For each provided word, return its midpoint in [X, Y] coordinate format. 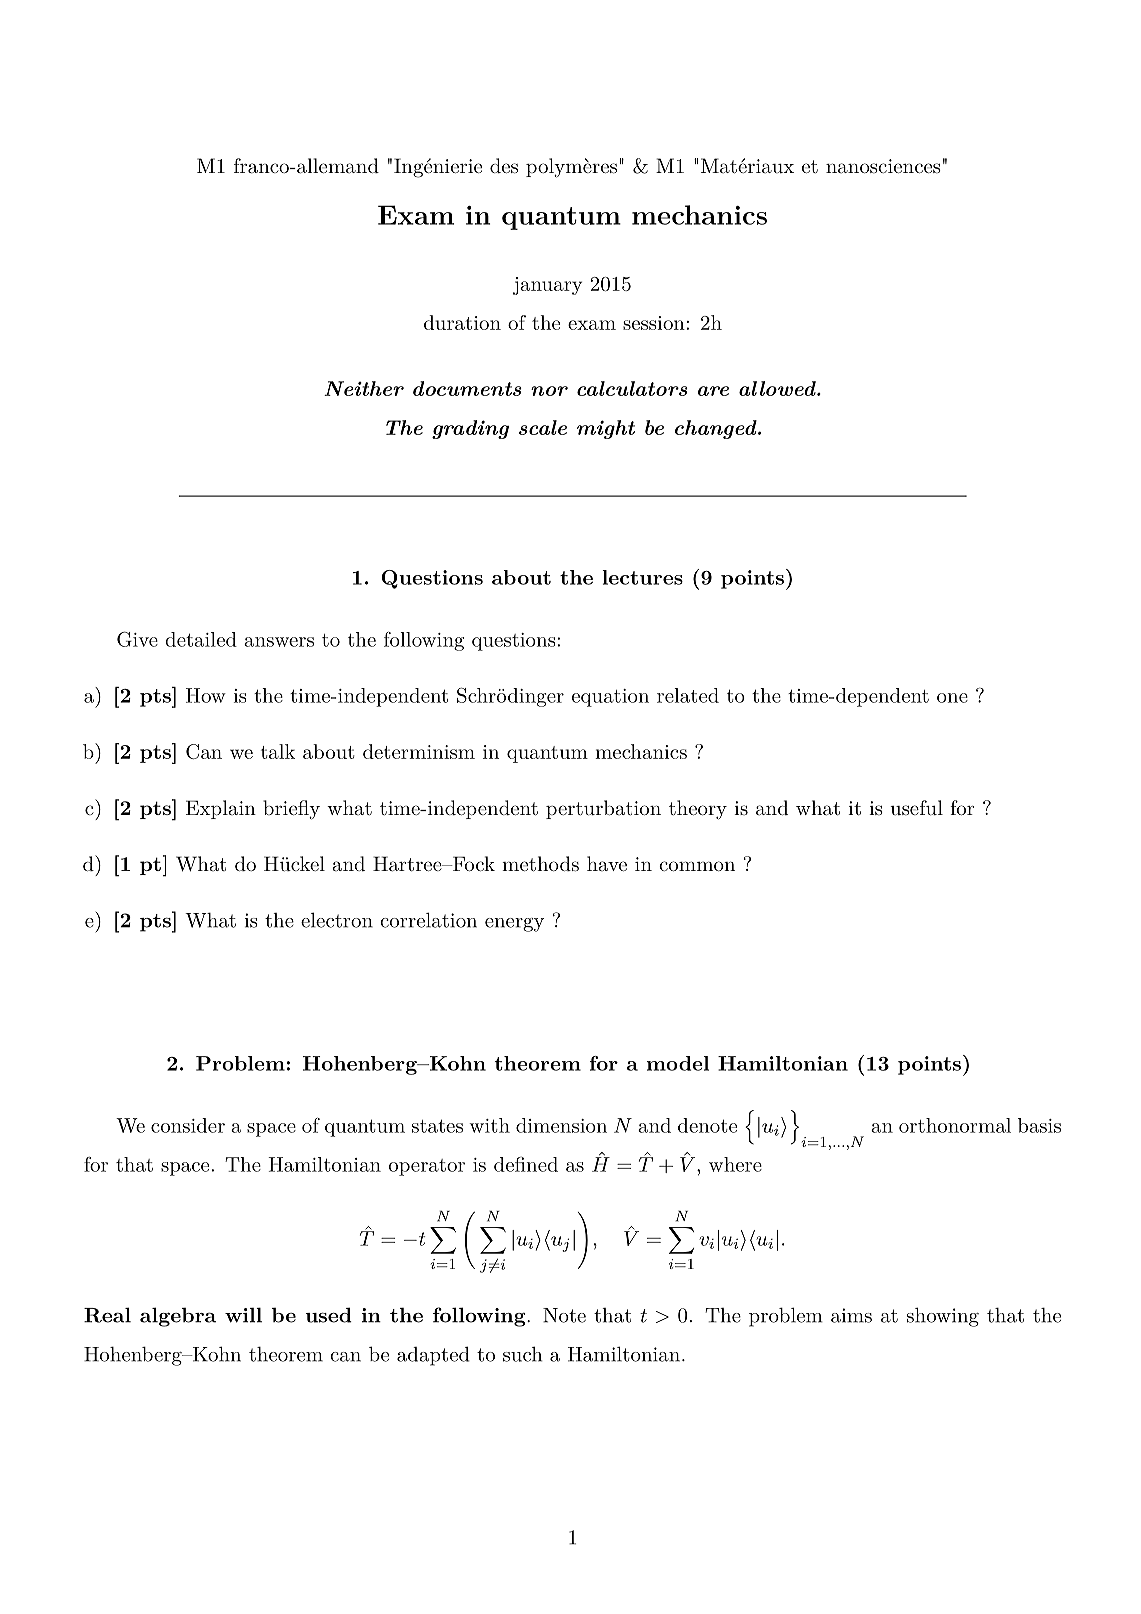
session [654, 323]
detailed [201, 639]
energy [514, 925]
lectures [642, 577]
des [504, 166]
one [952, 698]
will [243, 1315]
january [547, 286]
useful [916, 808]
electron [337, 920]
